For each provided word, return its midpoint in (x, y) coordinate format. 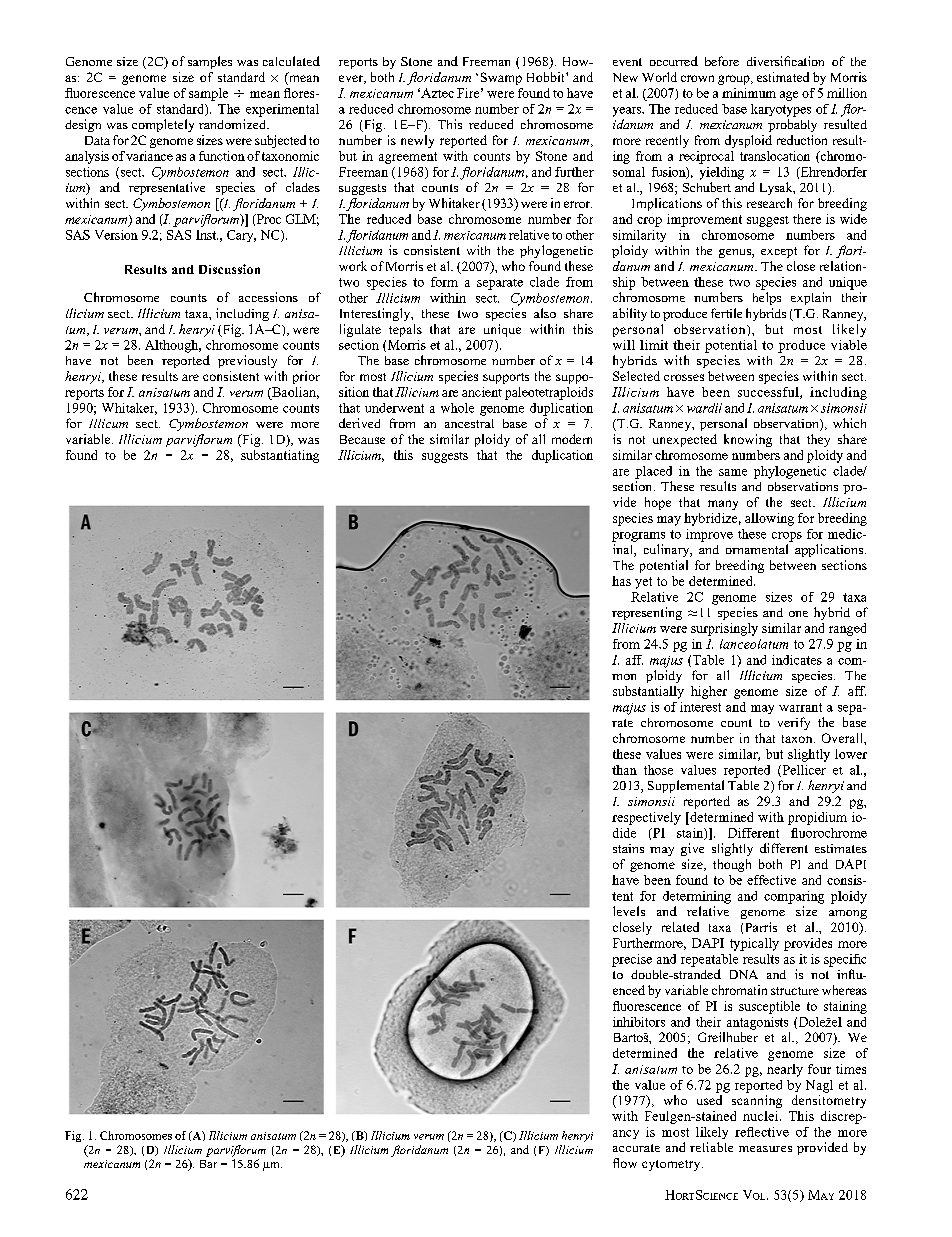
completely (163, 125)
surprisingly (724, 629)
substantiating (280, 456)
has (621, 581)
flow (625, 1163)
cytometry (672, 1165)
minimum (749, 93)
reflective (762, 1132)
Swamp (501, 78)
